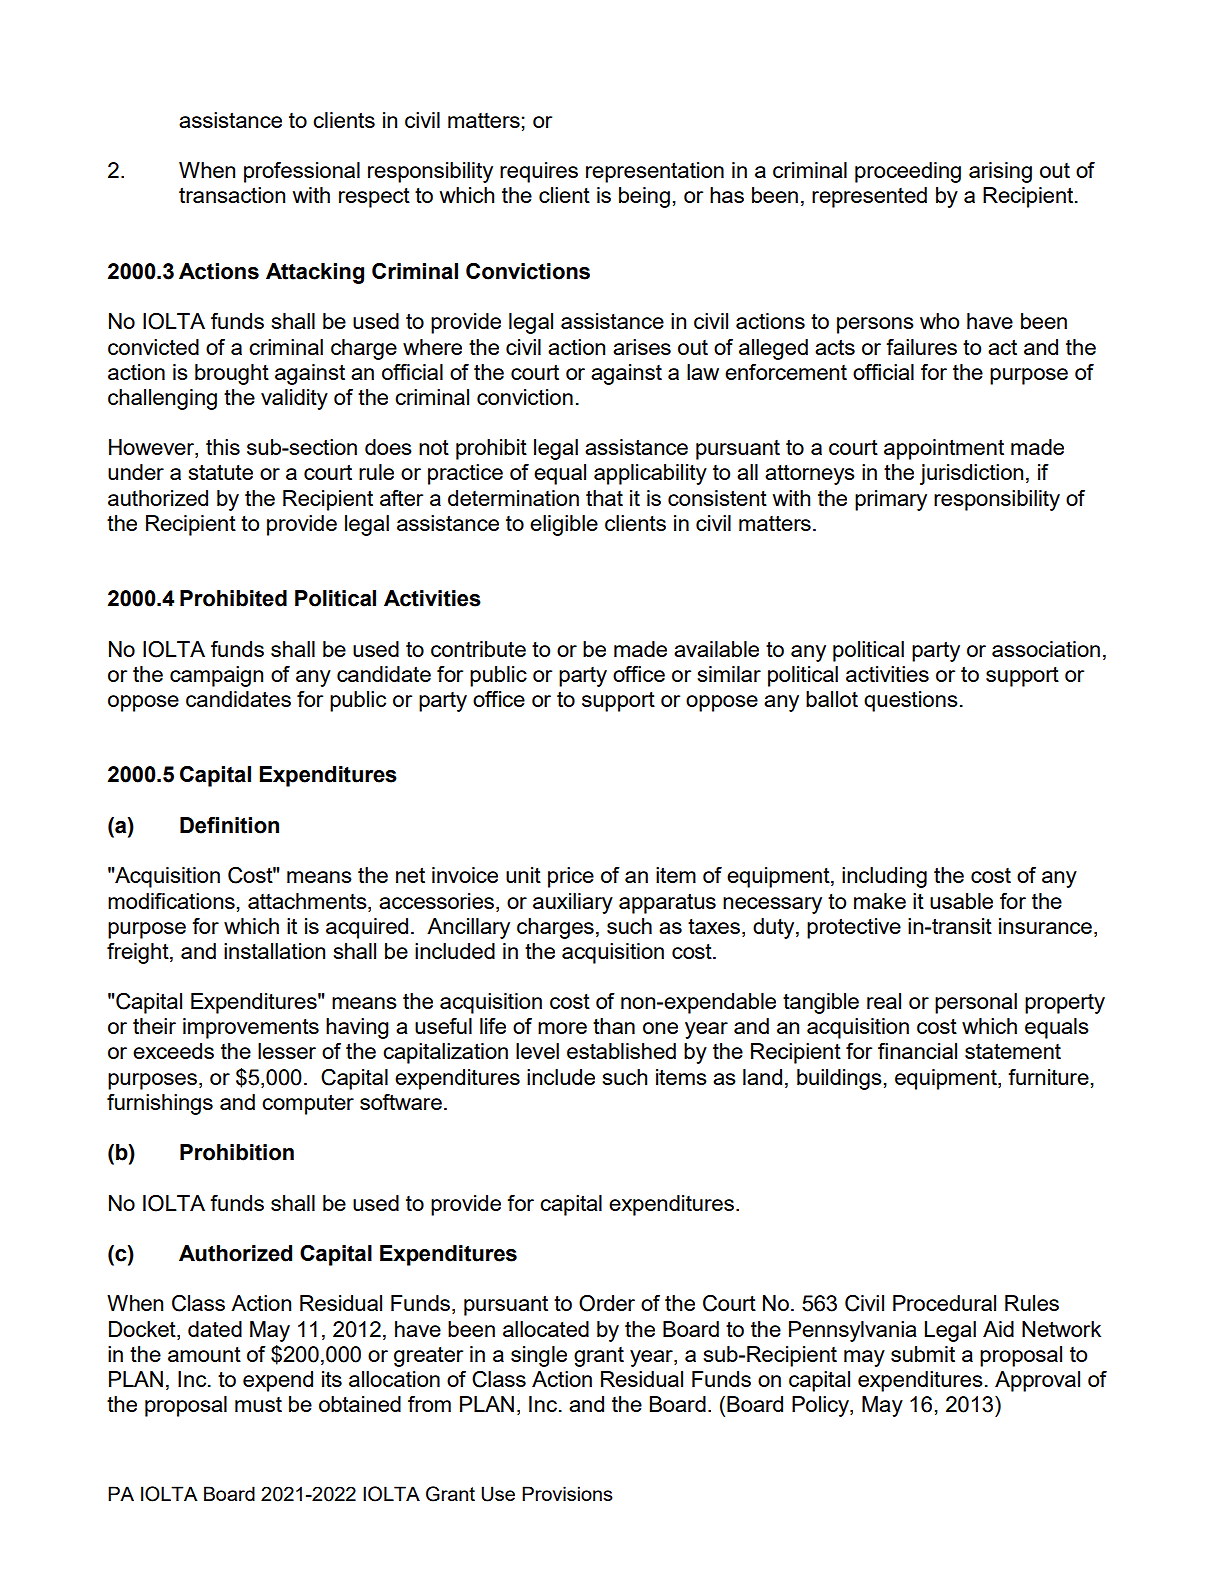  Describe the element at coordinates (308, 1105) in the screenshot. I see `computer` at that location.
